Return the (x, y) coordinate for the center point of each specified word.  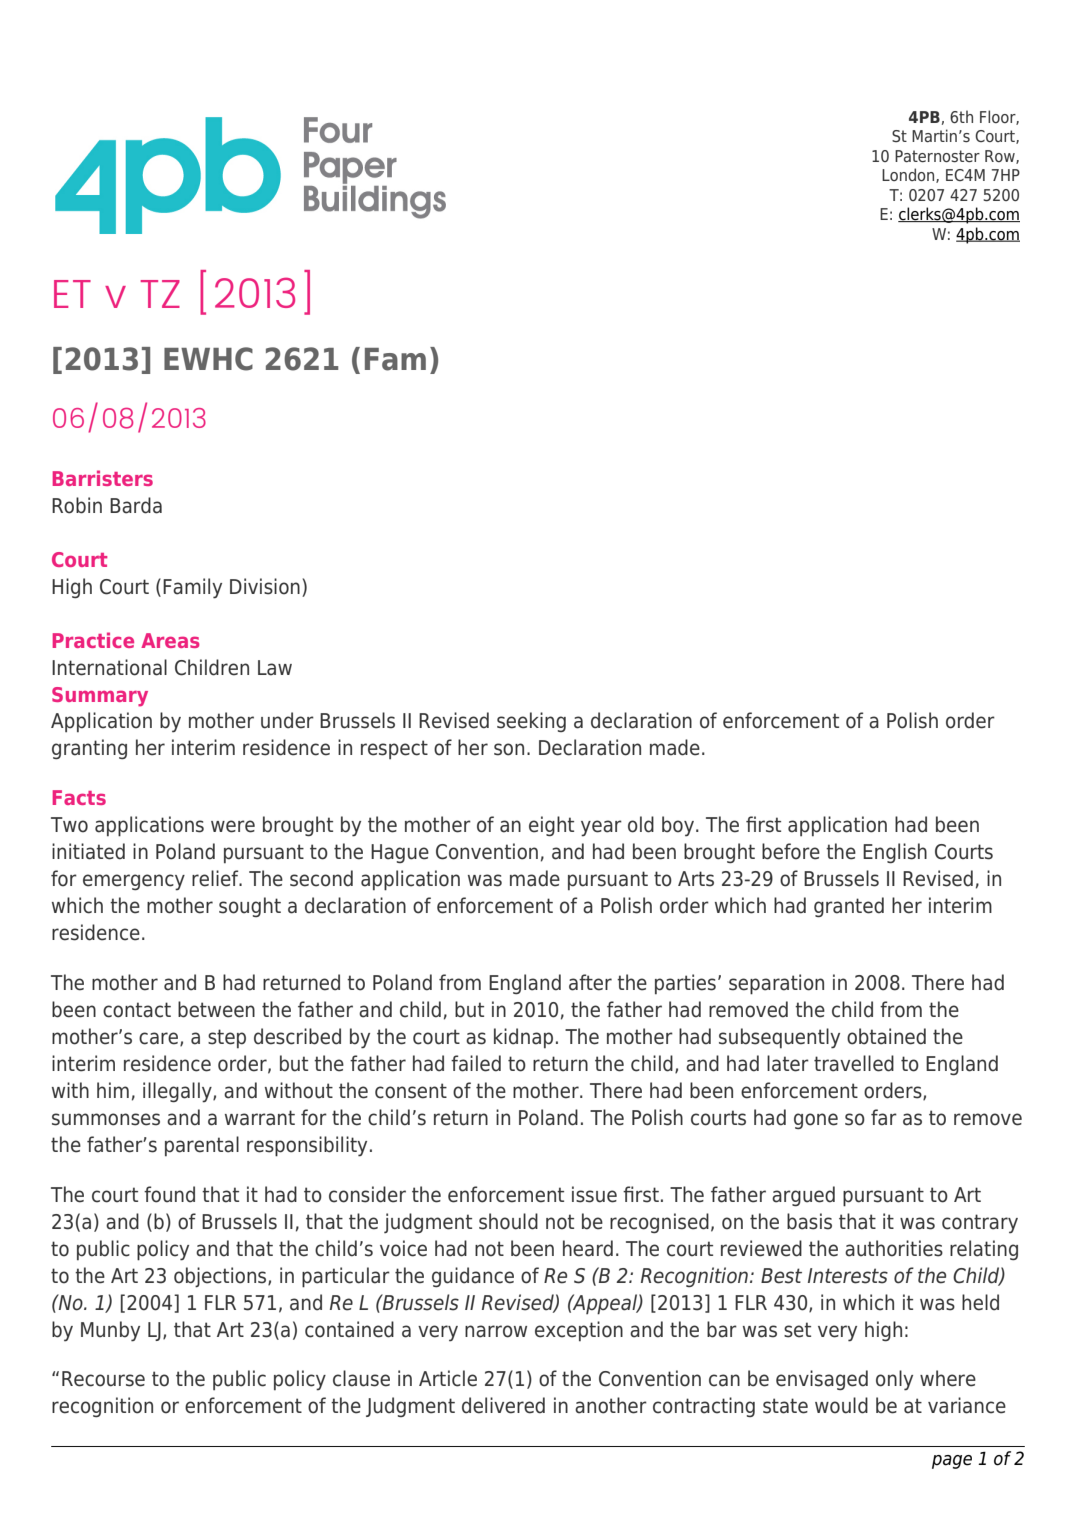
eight (551, 826)
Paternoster (937, 156)
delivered (503, 1405)
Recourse (103, 1379)
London (909, 175)
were (233, 826)
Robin (77, 505)
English (895, 853)
